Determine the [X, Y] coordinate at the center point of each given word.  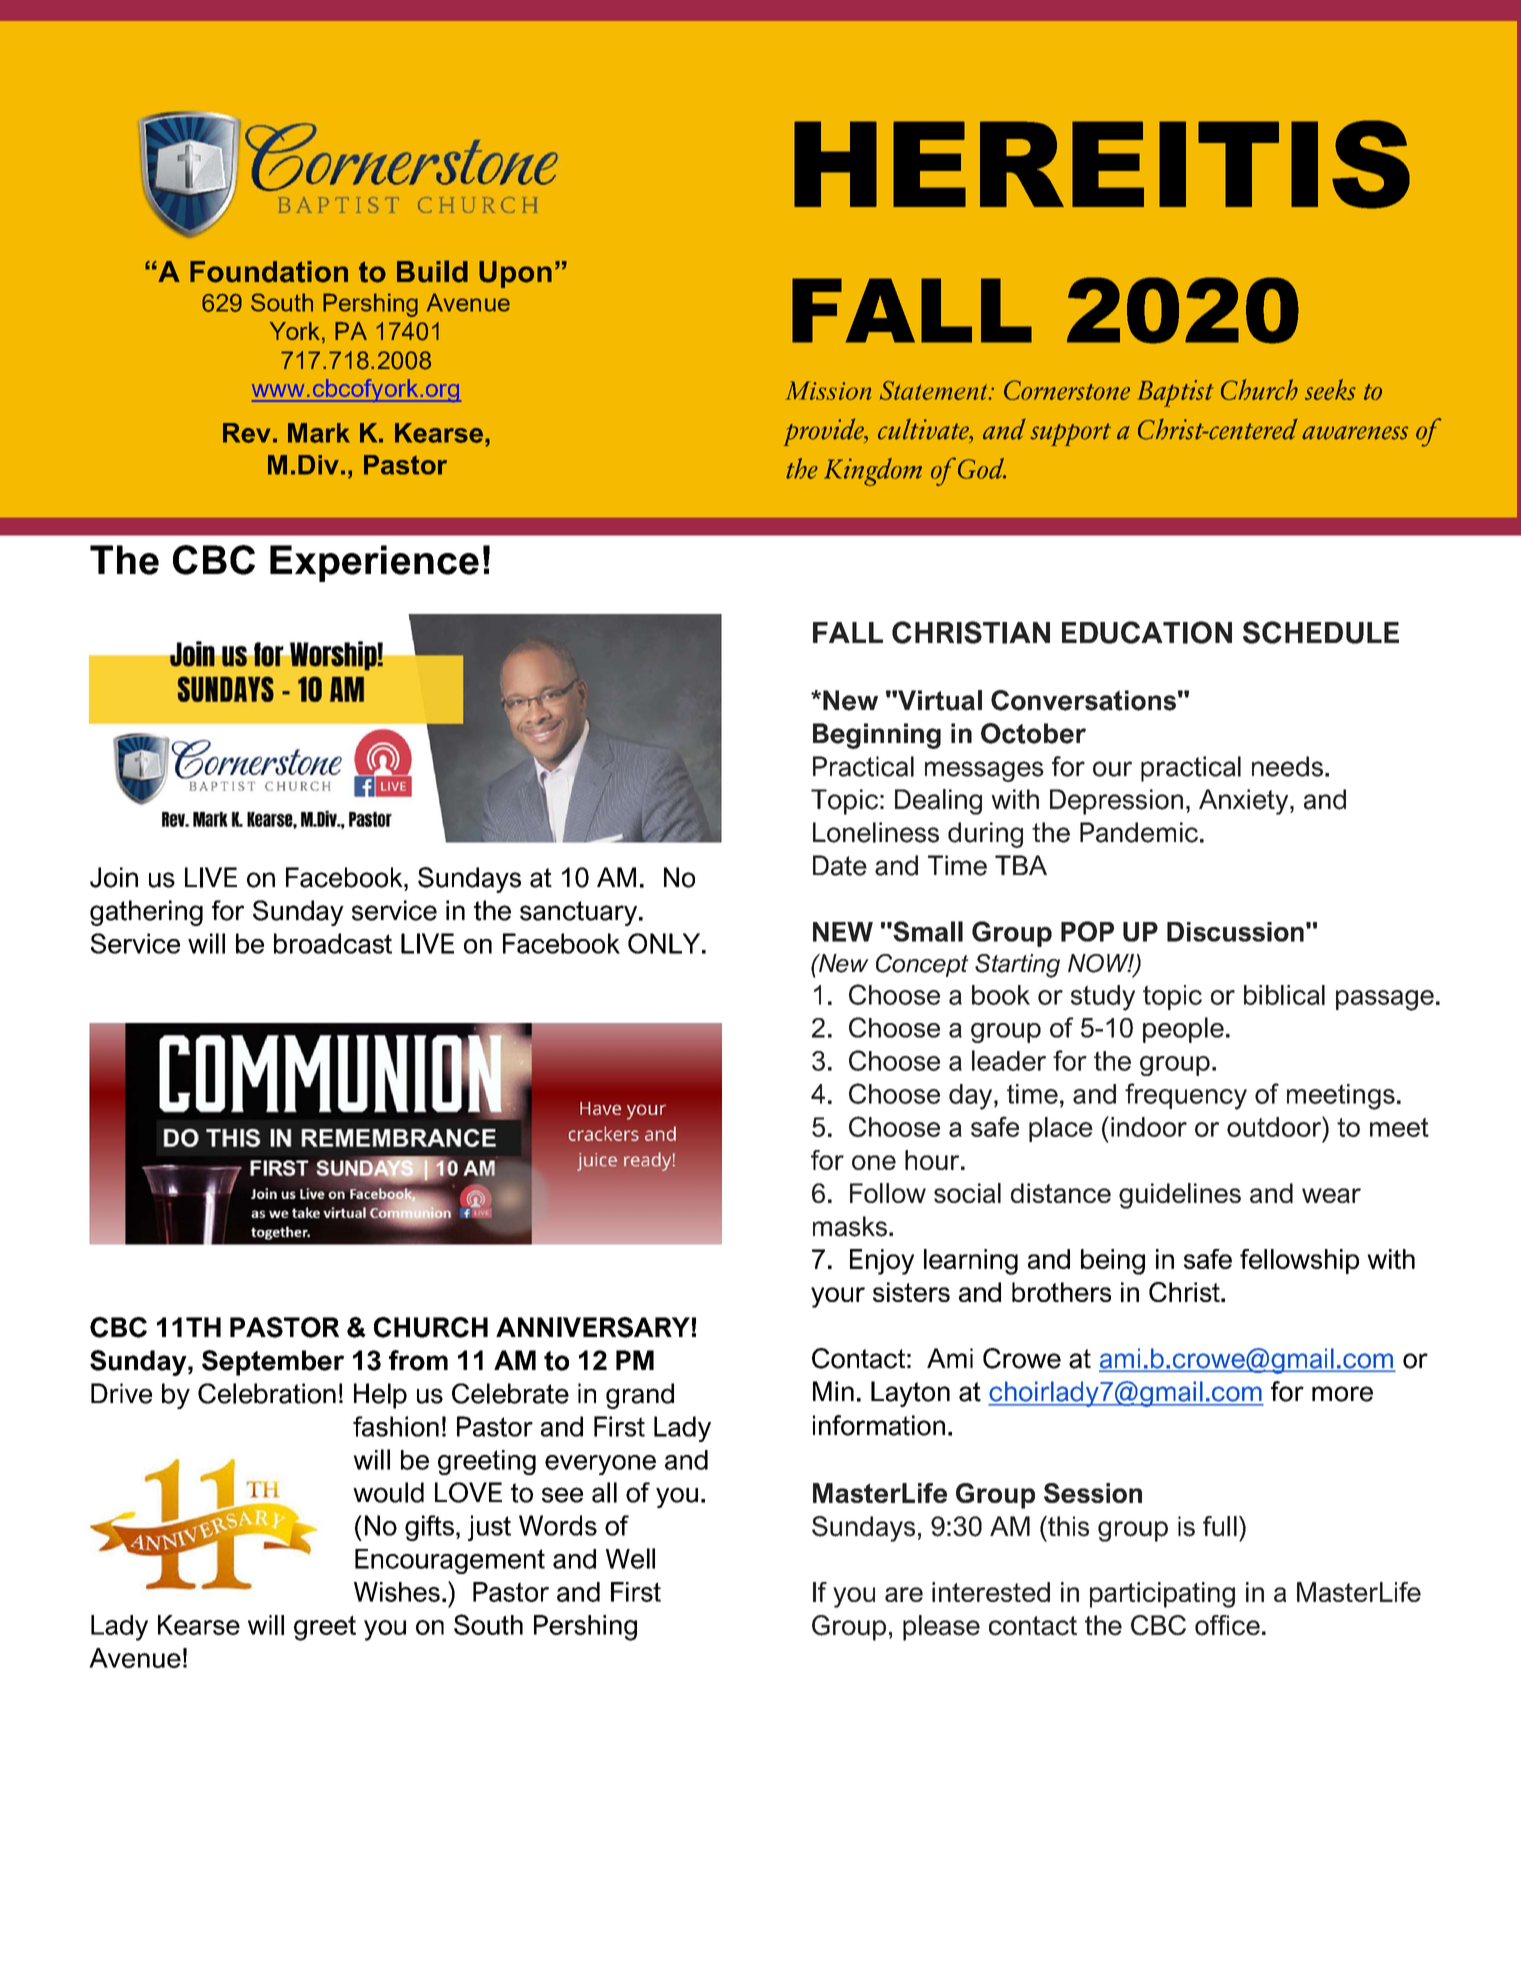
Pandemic [1139, 832]
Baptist [1175, 393]
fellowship [1299, 1261]
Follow [888, 1193]
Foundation [269, 272]
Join [114, 877]
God [982, 468]
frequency [1186, 1096]
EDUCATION [1147, 632]
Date [840, 865]
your [838, 1297]
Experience [374, 563]
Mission [828, 390]
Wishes [397, 1592]
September [273, 1363]
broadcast [333, 943]
